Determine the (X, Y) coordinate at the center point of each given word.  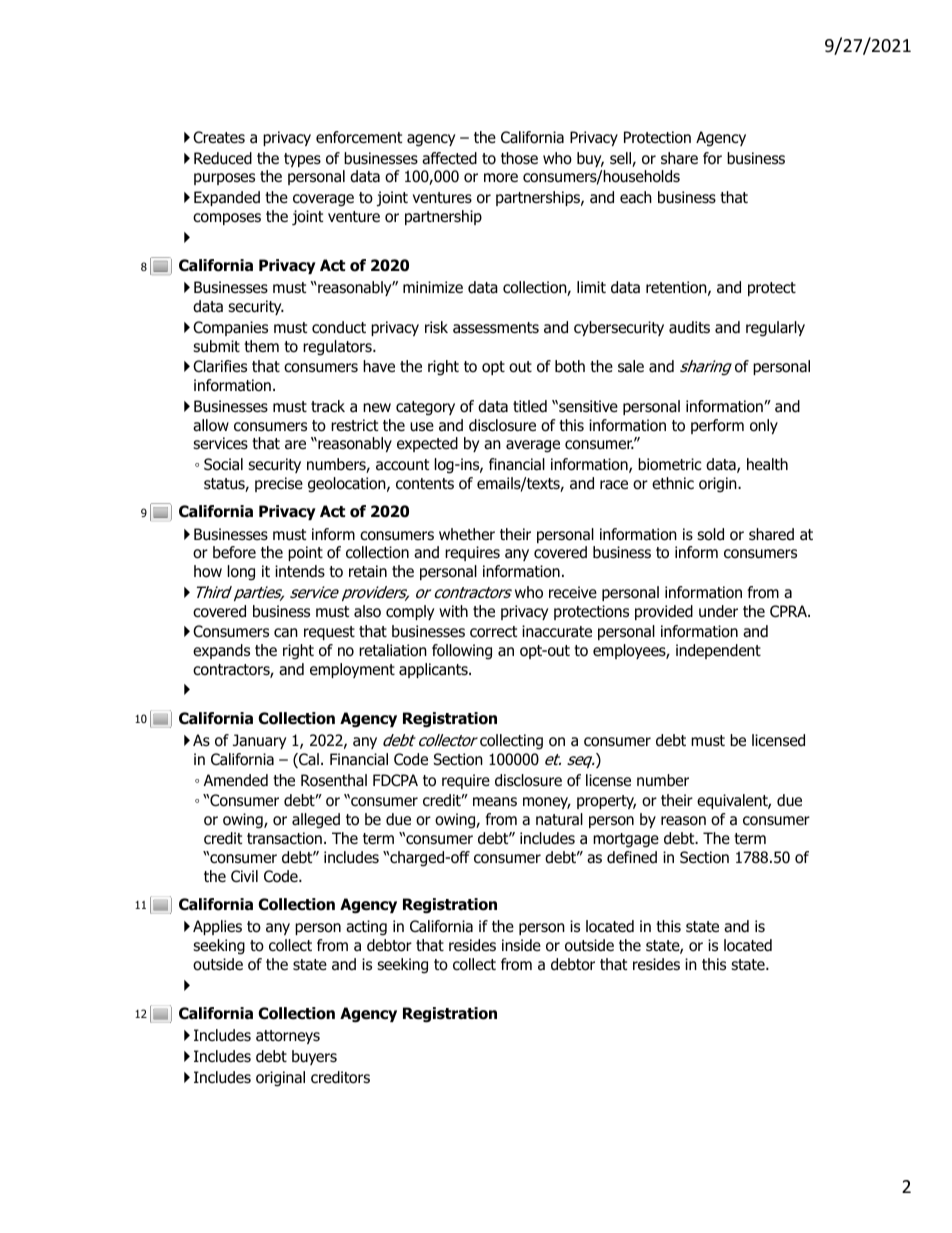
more (501, 178)
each (636, 197)
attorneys (288, 1037)
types (302, 160)
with (453, 611)
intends (300, 571)
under (718, 611)
